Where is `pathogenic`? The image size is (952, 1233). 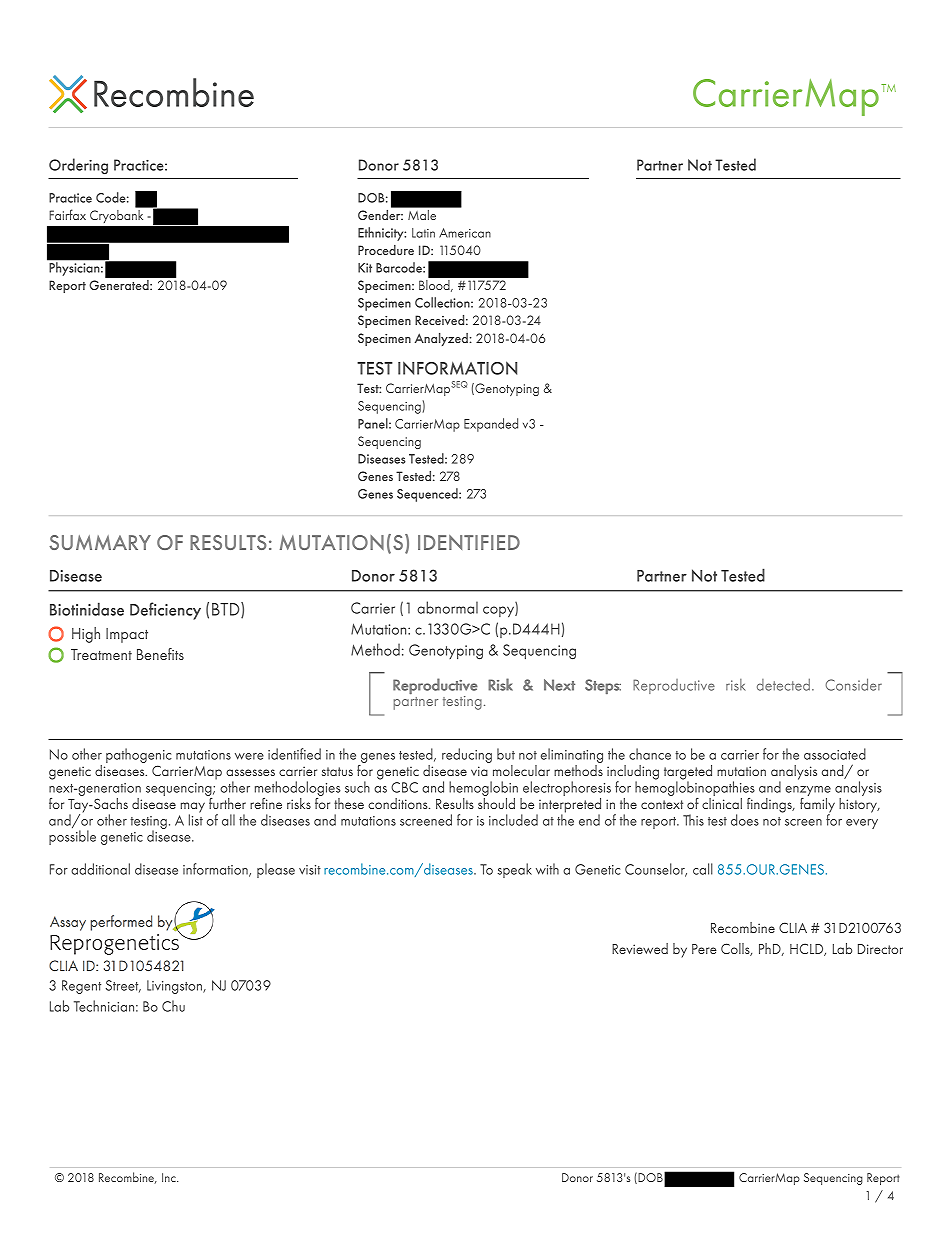 pathogenic is located at coordinates (139, 757).
